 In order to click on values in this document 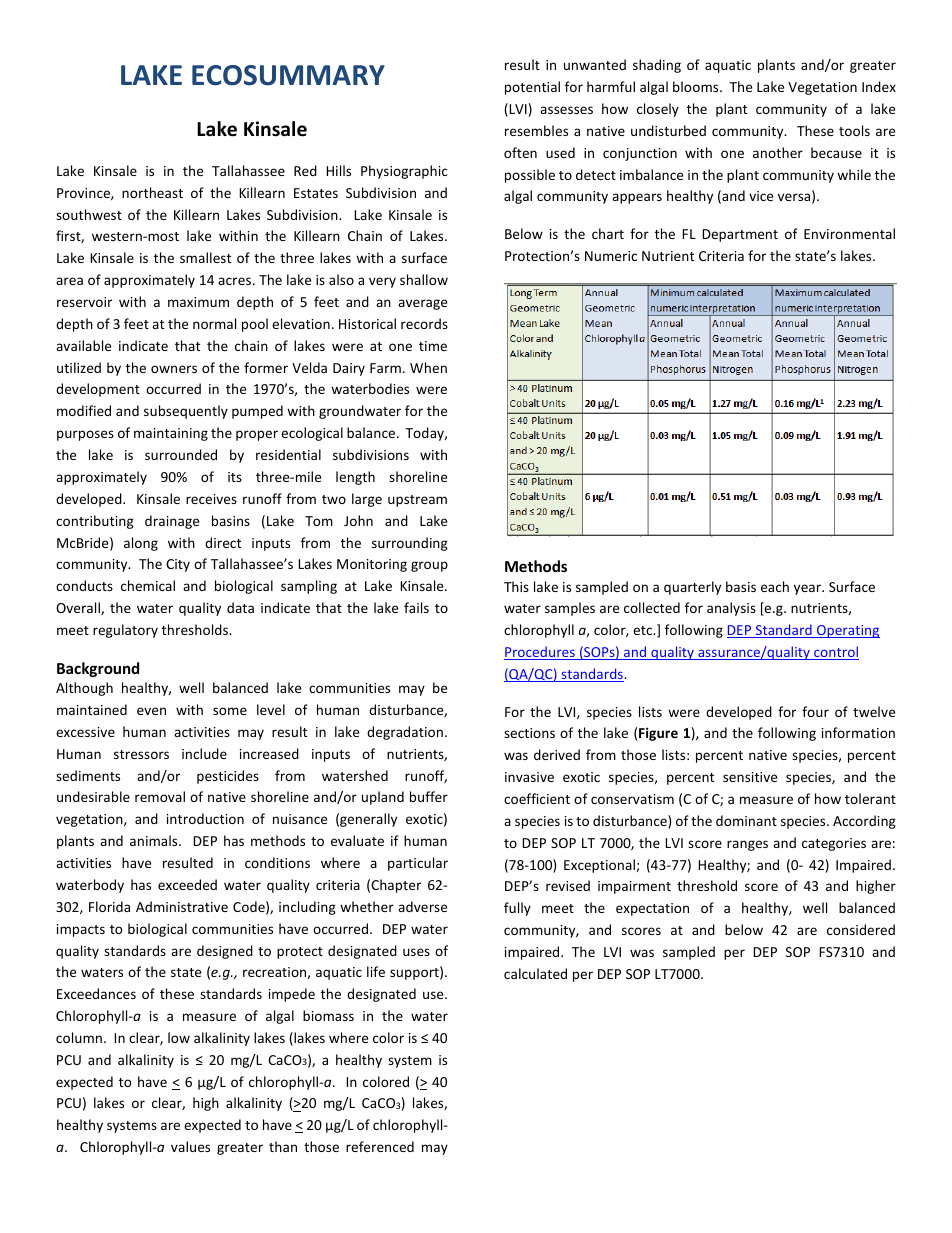, I will do `click(190, 1146)`.
